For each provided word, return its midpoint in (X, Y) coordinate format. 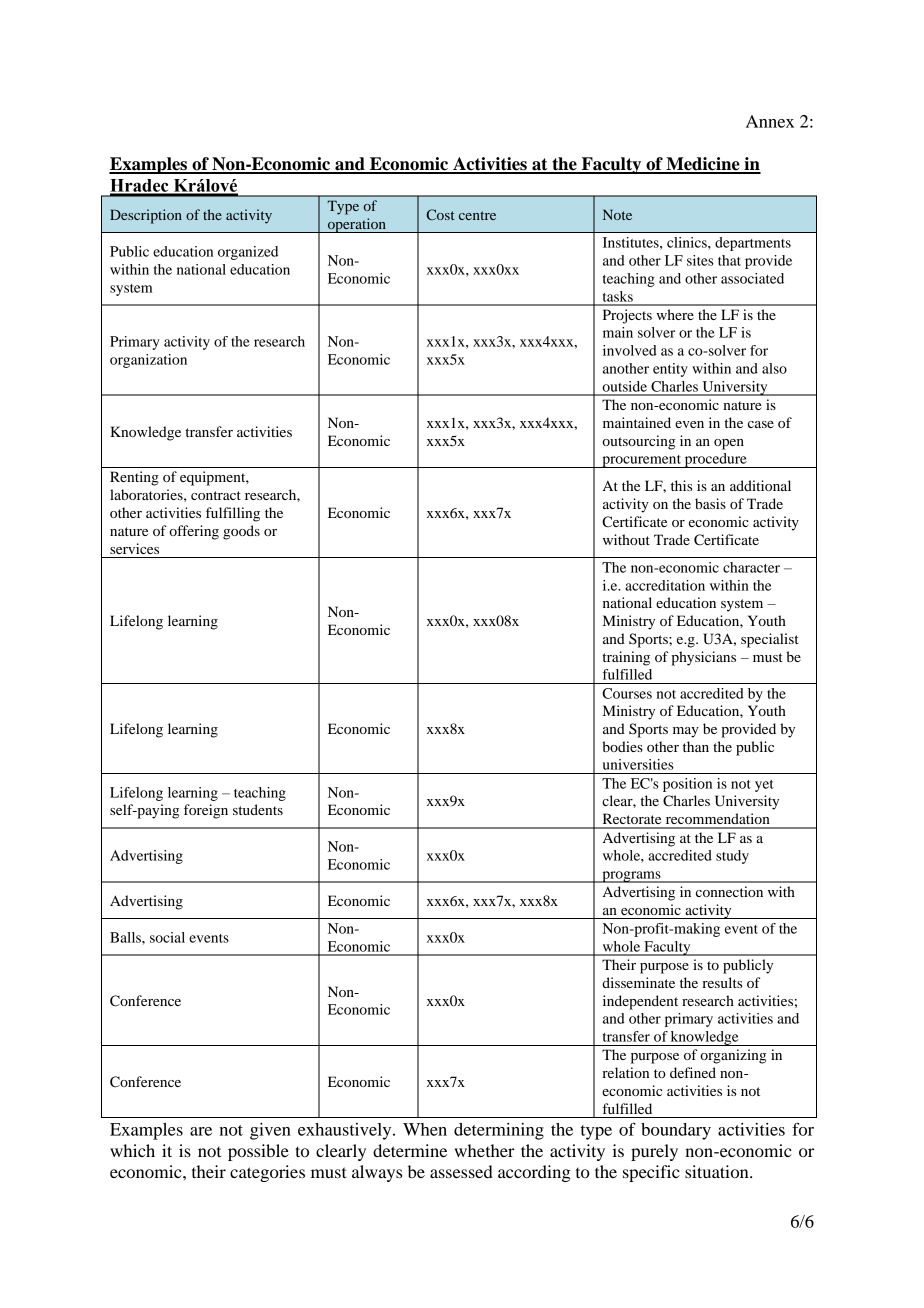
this (681, 485)
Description (146, 216)
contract (216, 495)
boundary (676, 1131)
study (732, 857)
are (201, 1131)
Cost (441, 214)
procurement (641, 461)
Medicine (703, 165)
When (425, 1129)
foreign (206, 811)
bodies (622, 746)
